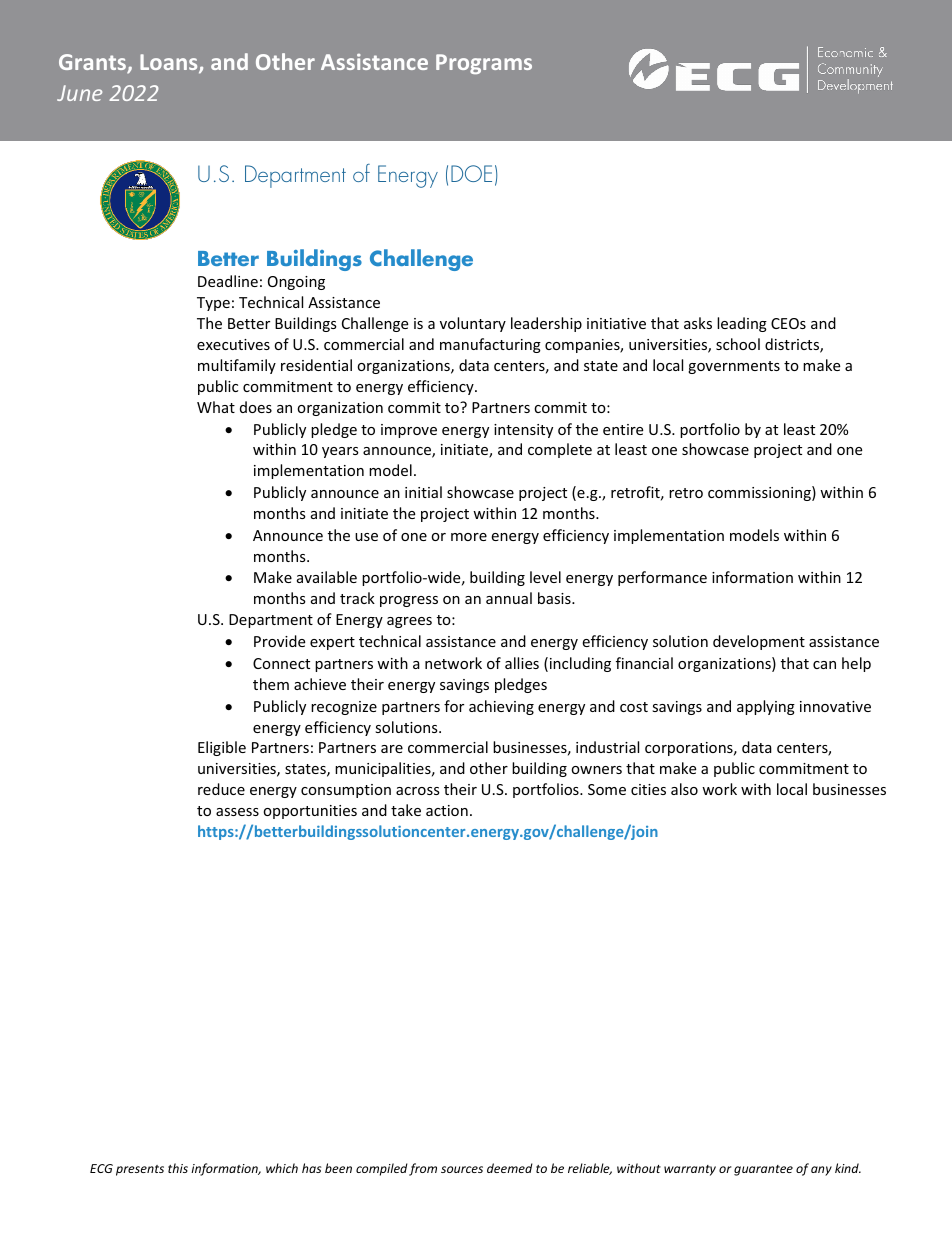  What do you see at coordinates (178, 1168) in the screenshot?
I see `this` at bounding box center [178, 1168].
